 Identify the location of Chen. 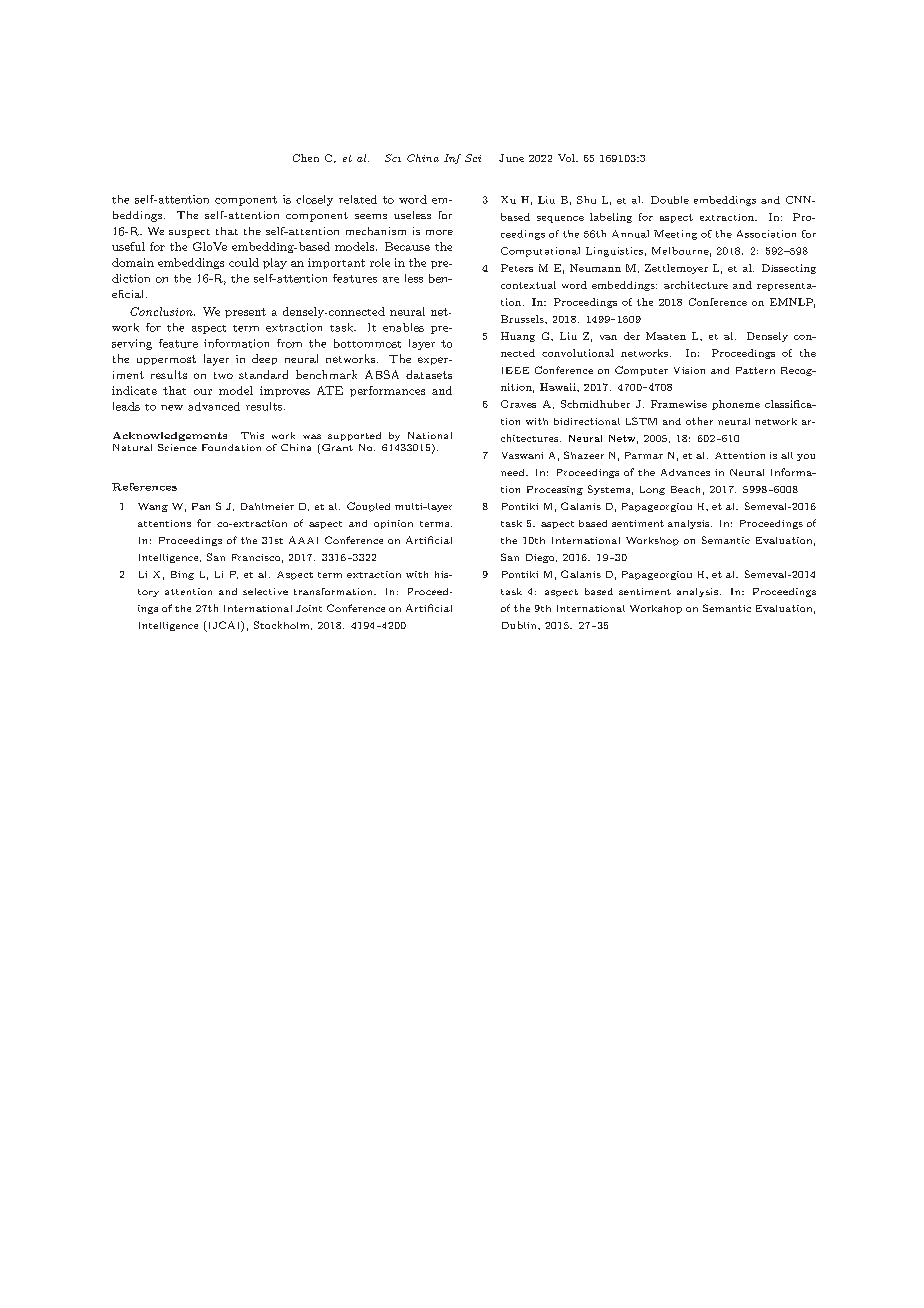
(306, 158).
